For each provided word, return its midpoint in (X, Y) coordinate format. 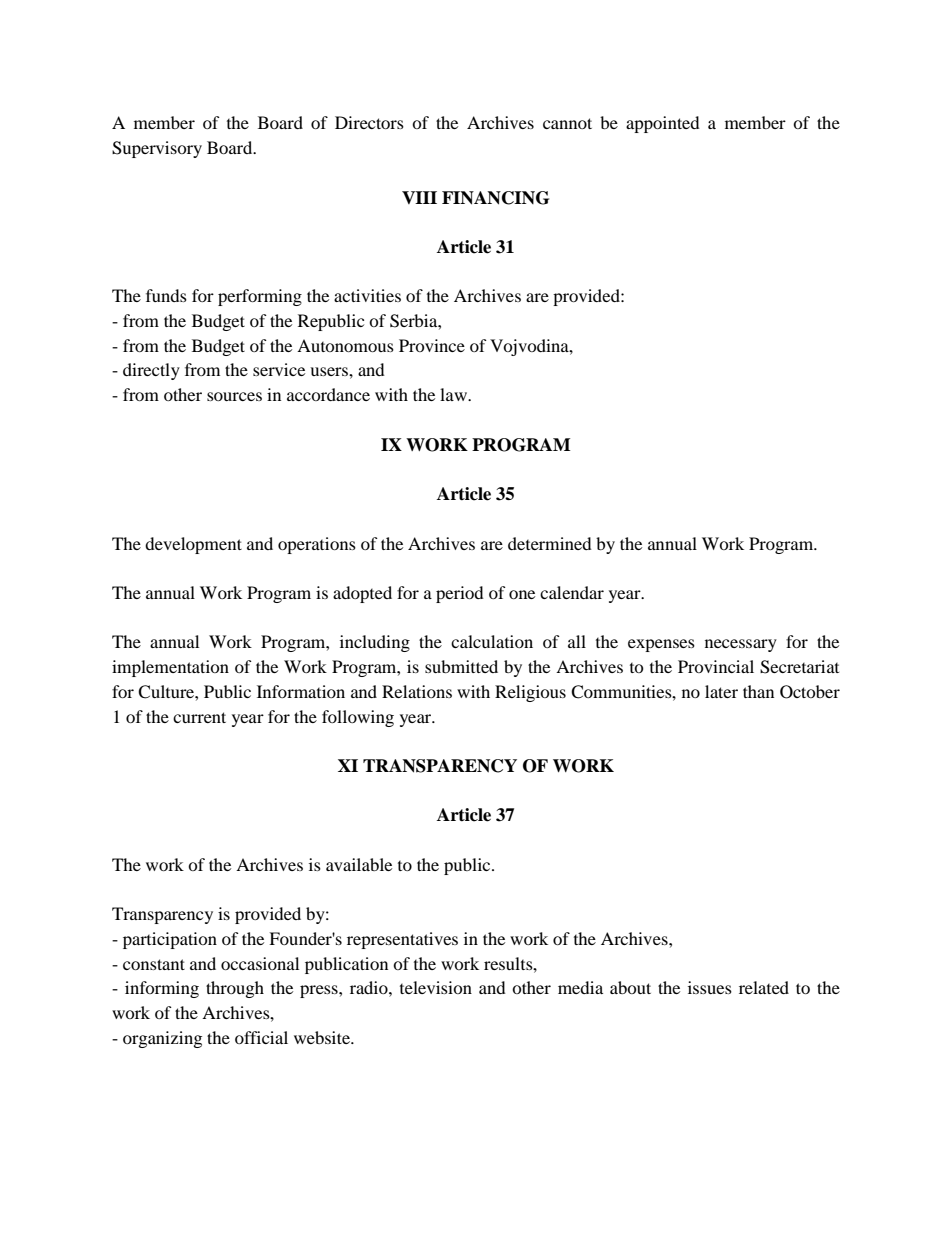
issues (710, 987)
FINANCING (495, 198)
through (235, 989)
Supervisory (157, 149)
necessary (741, 645)
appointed (663, 124)
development (193, 545)
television (436, 987)
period (460, 594)
